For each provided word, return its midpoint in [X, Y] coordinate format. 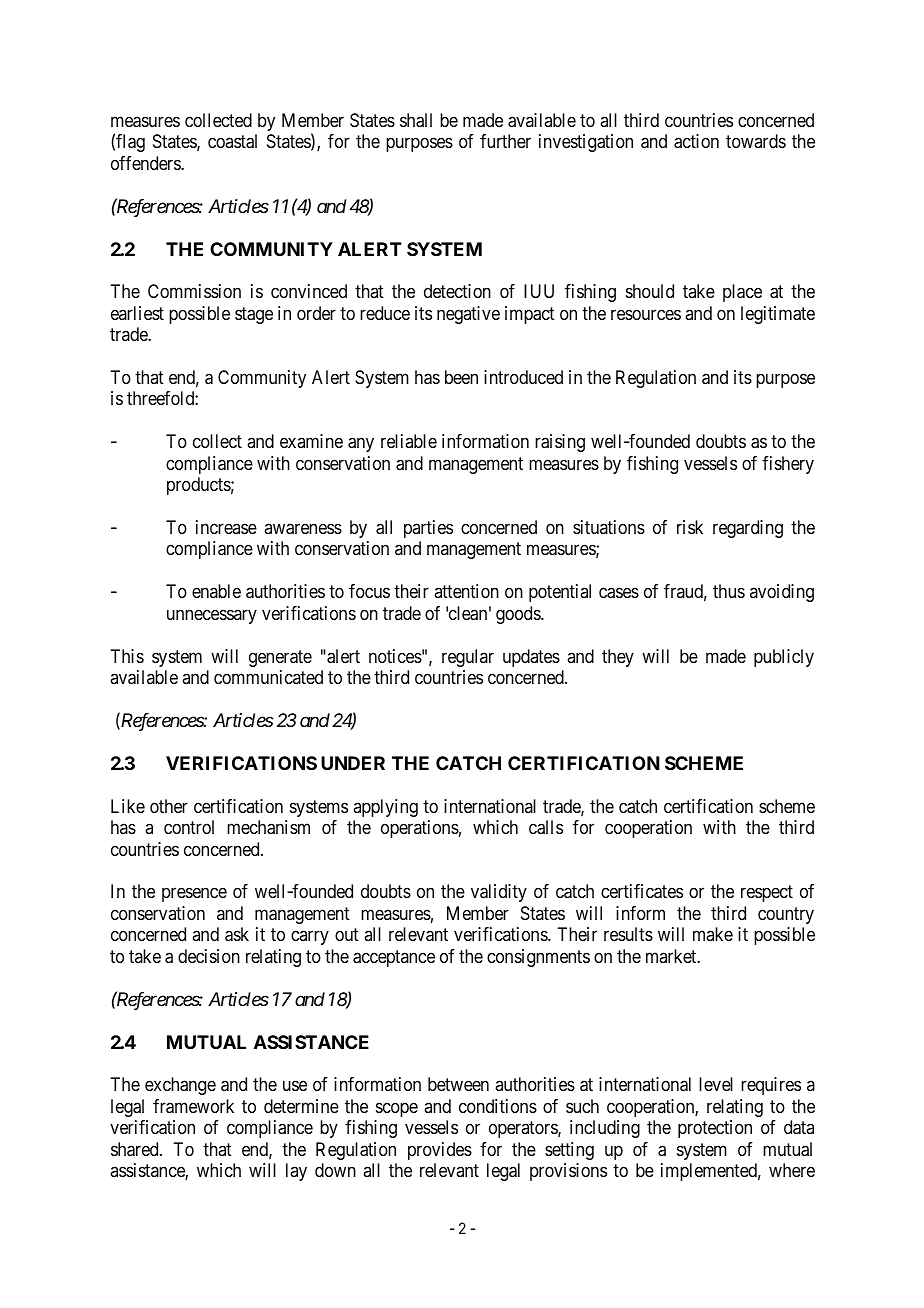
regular [468, 658]
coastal [232, 141]
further [505, 141]
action [696, 141]
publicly [784, 658]
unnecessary [212, 616]
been [461, 377]
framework [193, 1106]
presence [194, 895]
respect [767, 894]
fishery [788, 465]
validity [499, 893]
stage [254, 315]
